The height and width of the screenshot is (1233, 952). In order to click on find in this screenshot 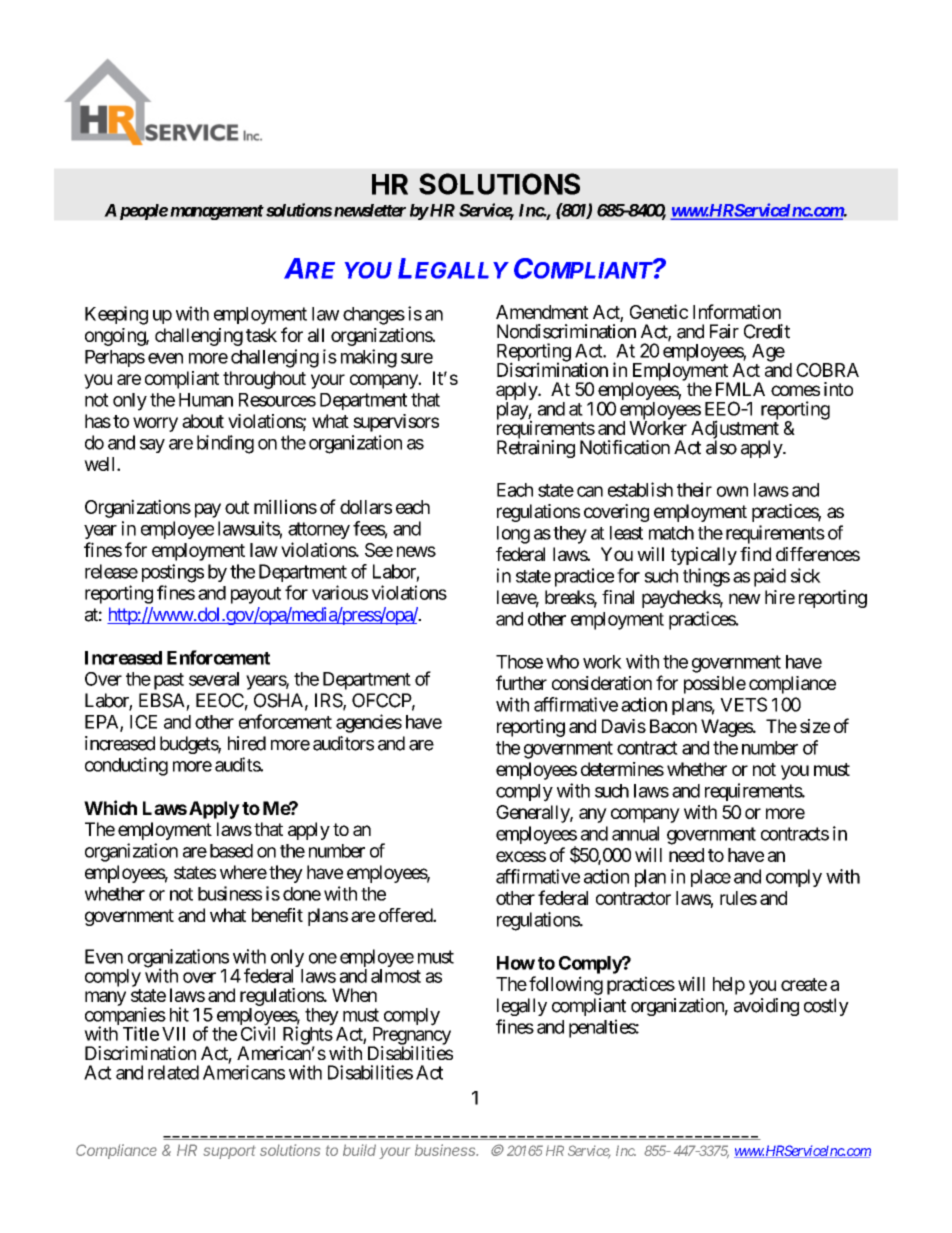, I will do `click(755, 554)`.
